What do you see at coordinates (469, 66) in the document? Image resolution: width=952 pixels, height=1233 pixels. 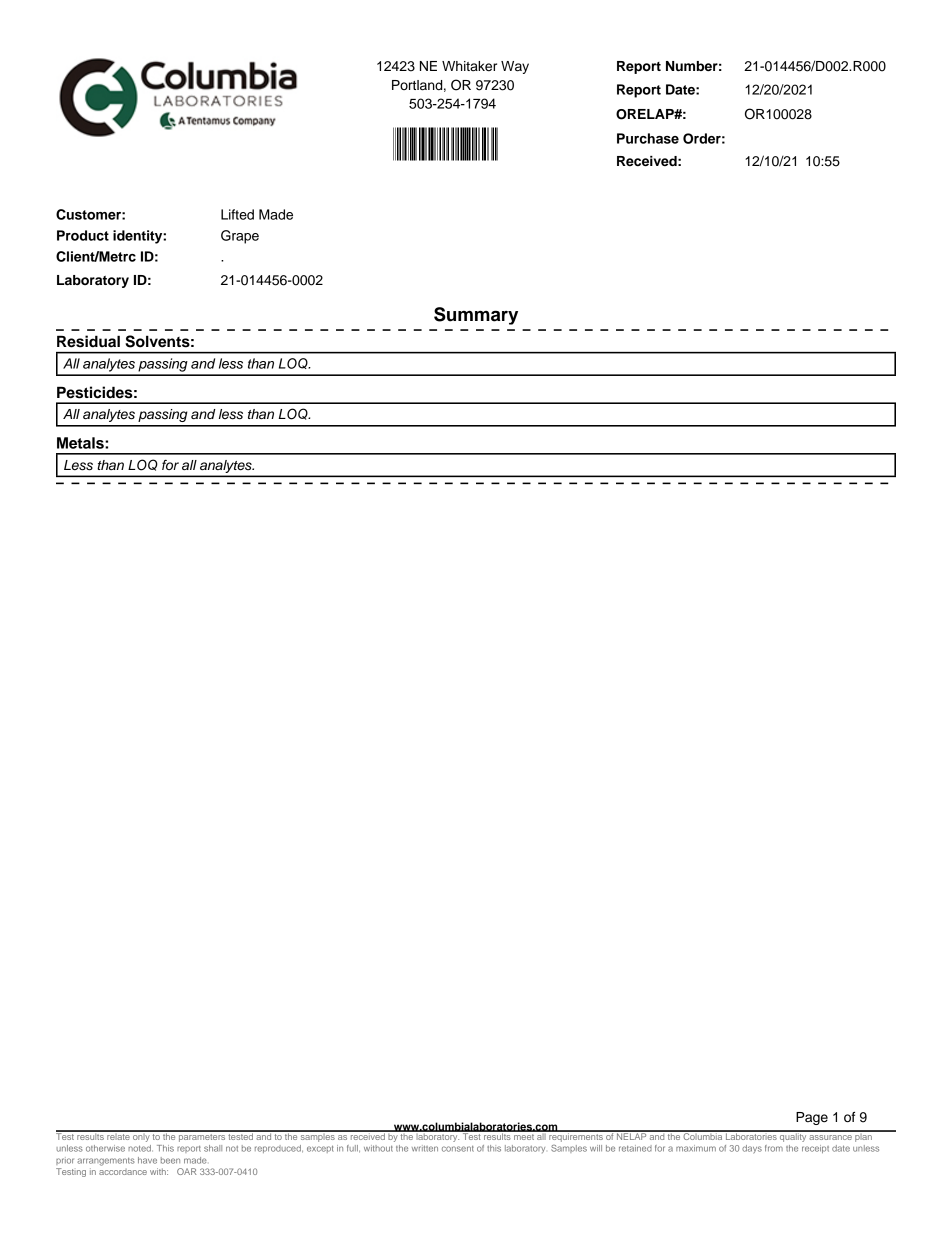 I see `Whitaker` at bounding box center [469, 66].
